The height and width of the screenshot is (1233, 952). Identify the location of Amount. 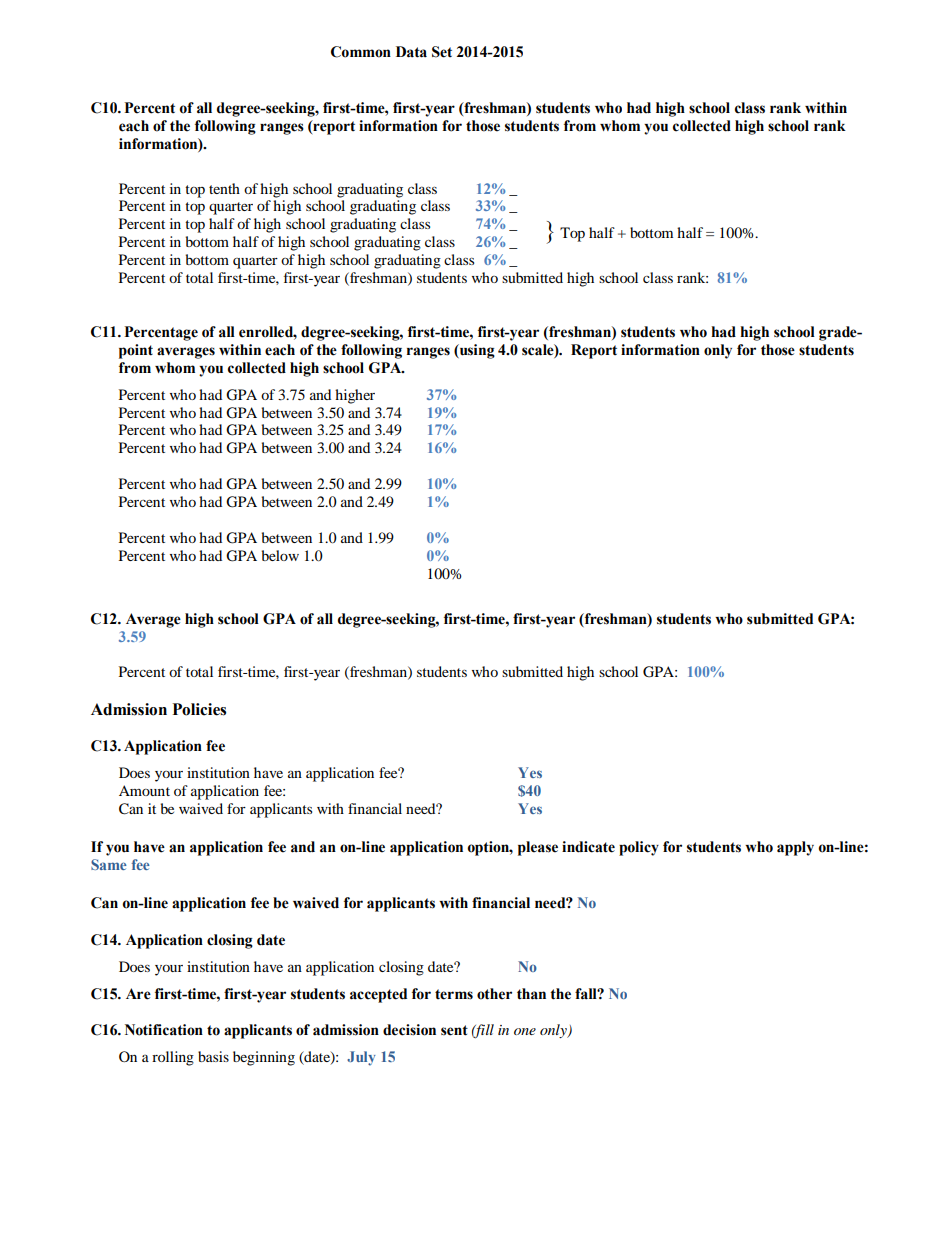
(144, 790).
